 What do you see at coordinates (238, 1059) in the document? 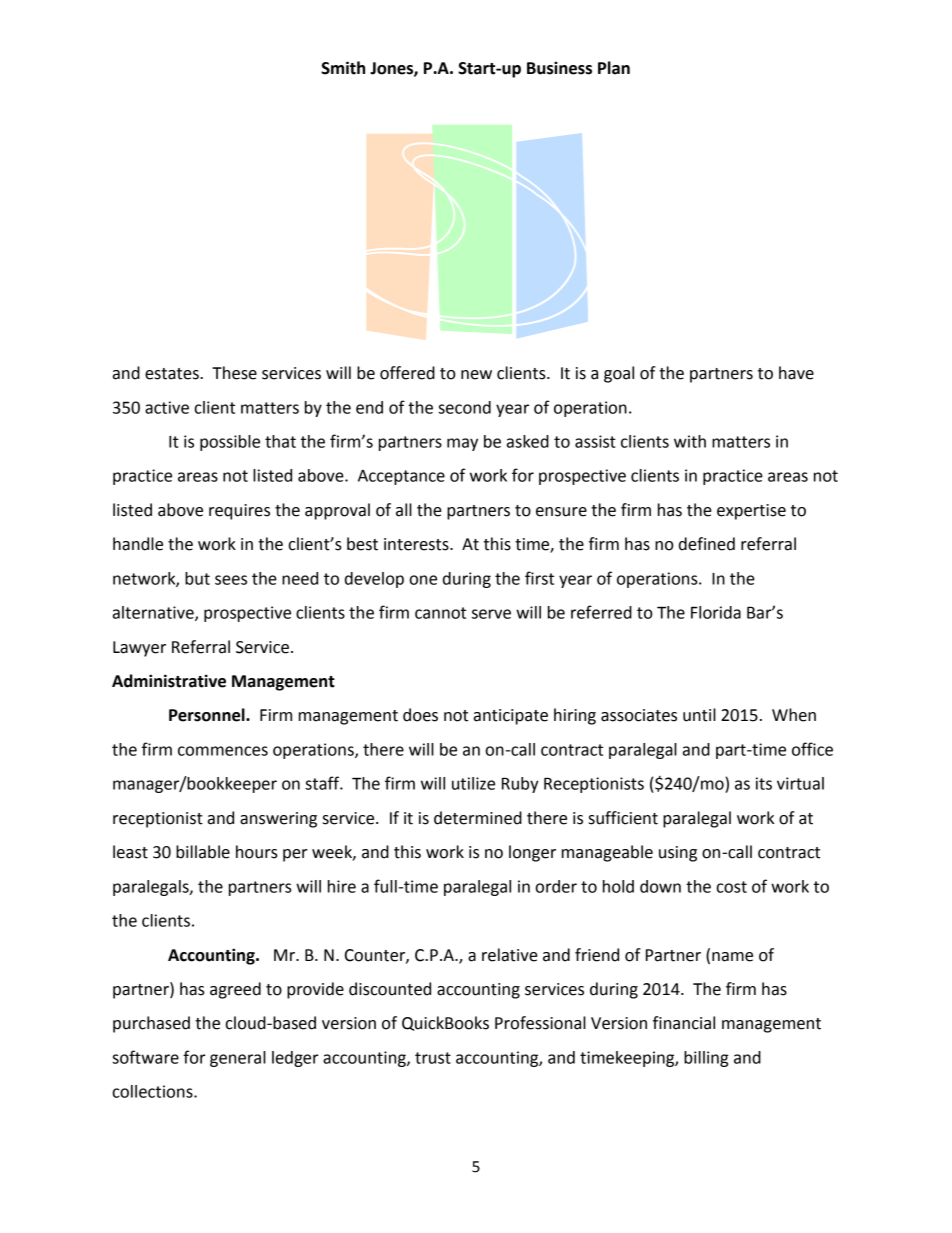
I see `general` at bounding box center [238, 1059].
